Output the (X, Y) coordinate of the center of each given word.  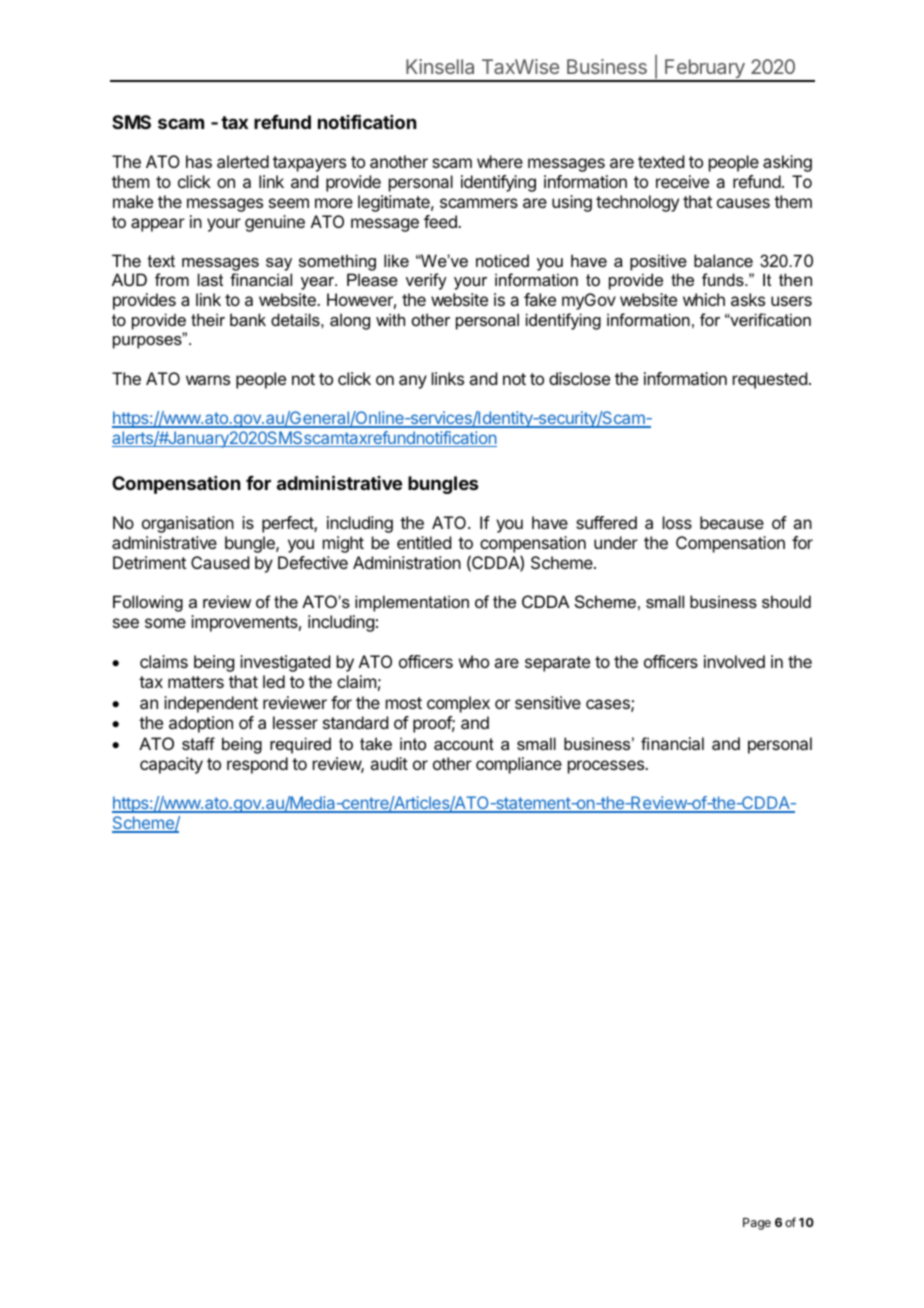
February (705, 70)
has (199, 161)
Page (757, 1224)
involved (734, 661)
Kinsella (440, 66)
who (474, 661)
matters (196, 682)
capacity (171, 765)
